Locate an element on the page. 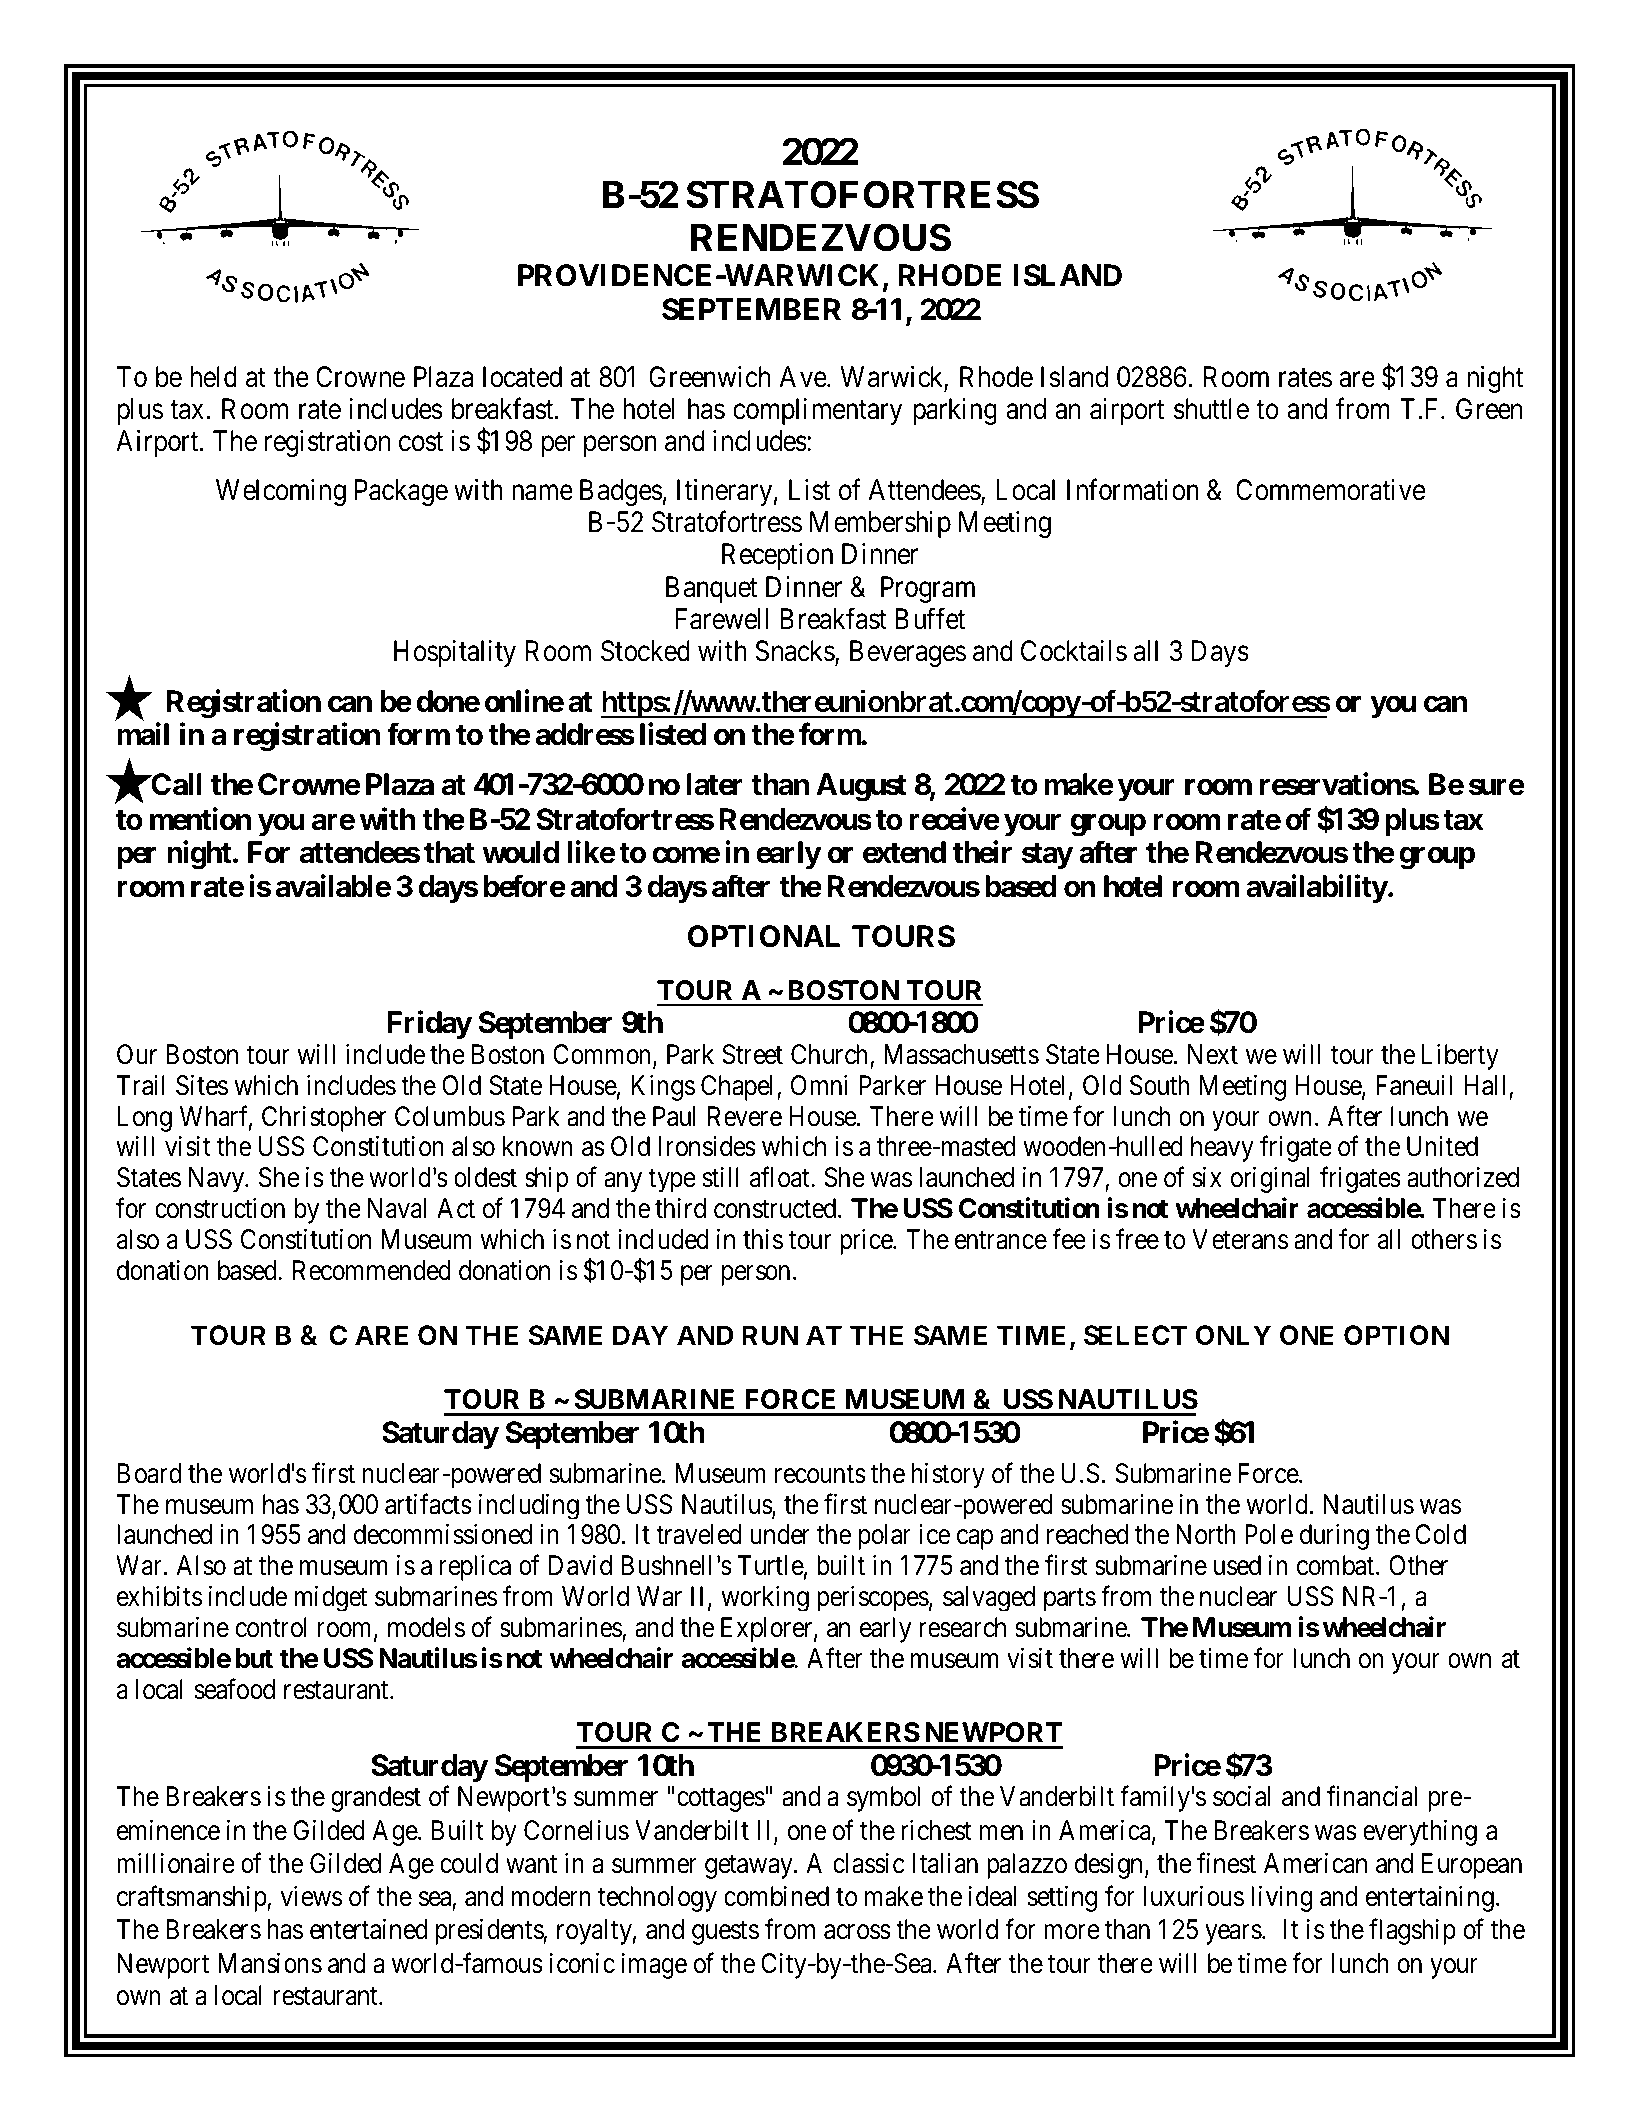 This image has height=2121, width=1639. living is located at coordinates (1281, 1899).
